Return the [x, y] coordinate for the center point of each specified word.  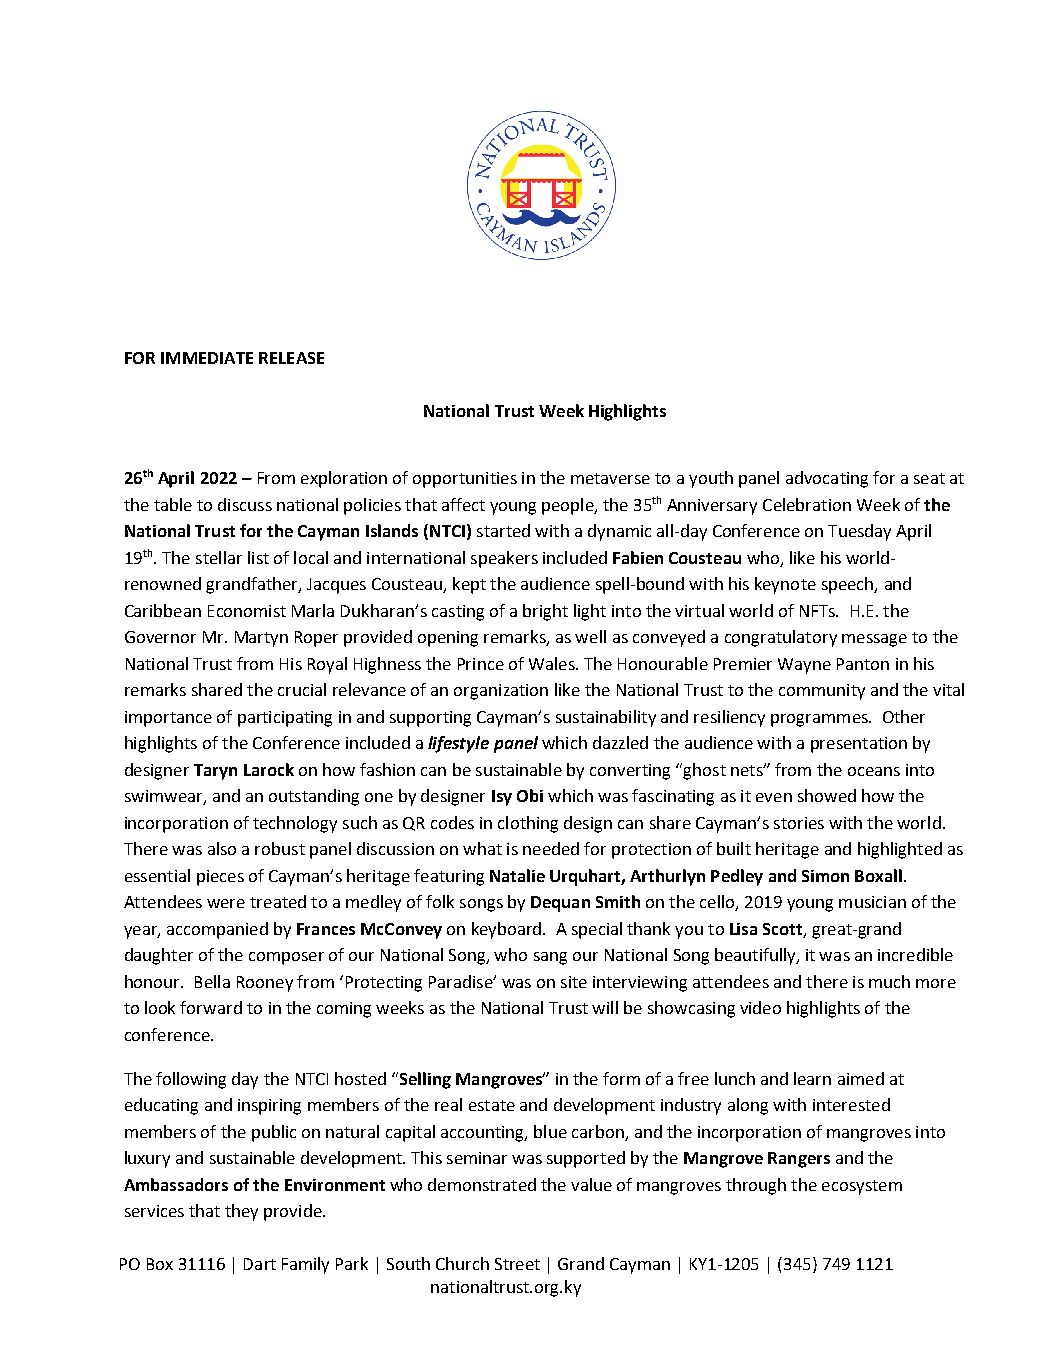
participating [285, 719]
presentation [859, 745]
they [241, 1212]
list [258, 557]
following [191, 1080]
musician [872, 902]
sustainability [606, 718]
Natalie [517, 875]
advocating [827, 479]
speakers [504, 559]
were [226, 903]
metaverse [610, 478]
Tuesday [859, 532]
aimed [861, 1078]
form [621, 1078]
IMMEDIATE [207, 358]
